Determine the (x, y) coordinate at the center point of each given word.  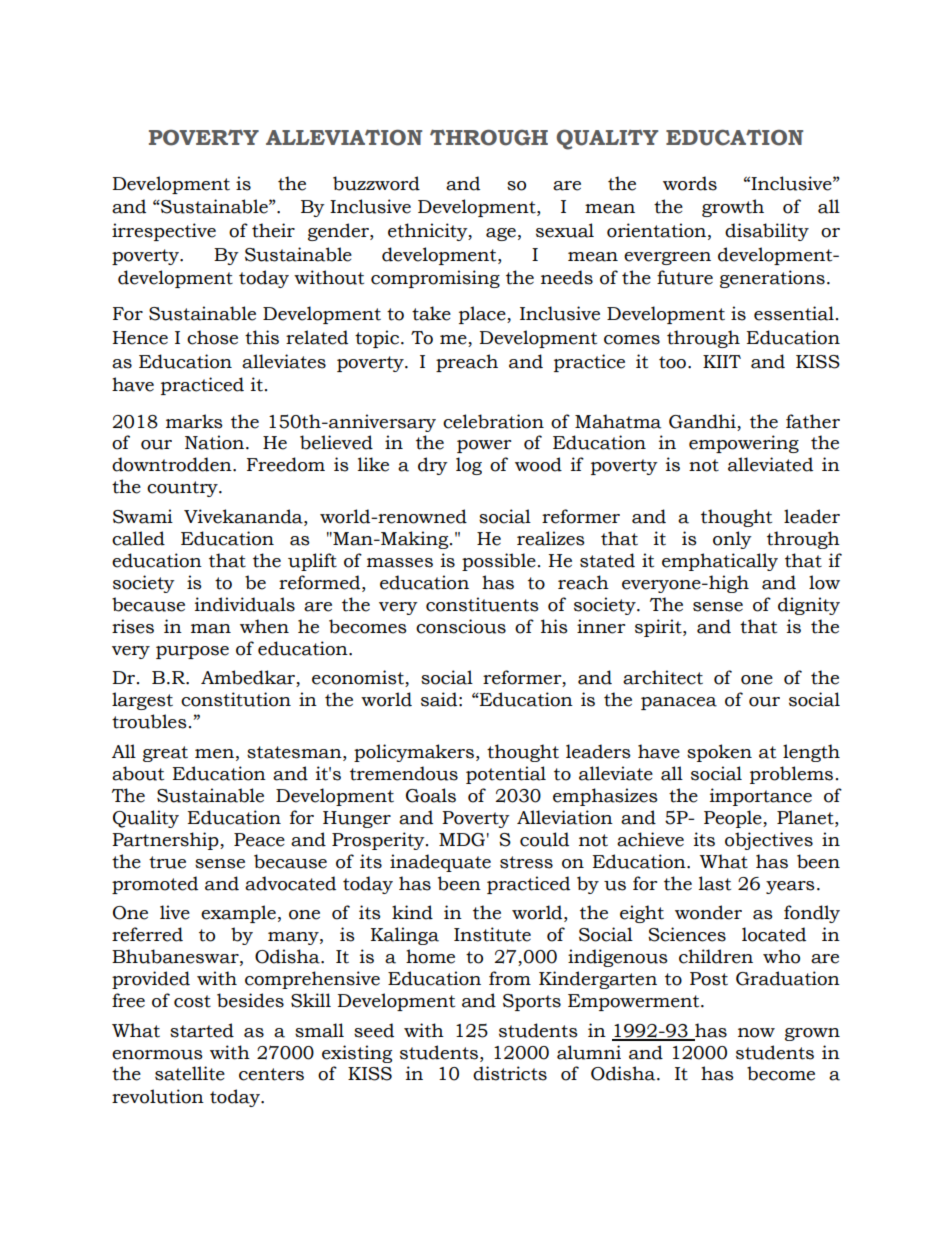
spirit (659, 628)
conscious (461, 626)
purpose (192, 652)
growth (733, 208)
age (501, 234)
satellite (190, 1073)
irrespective (164, 232)
